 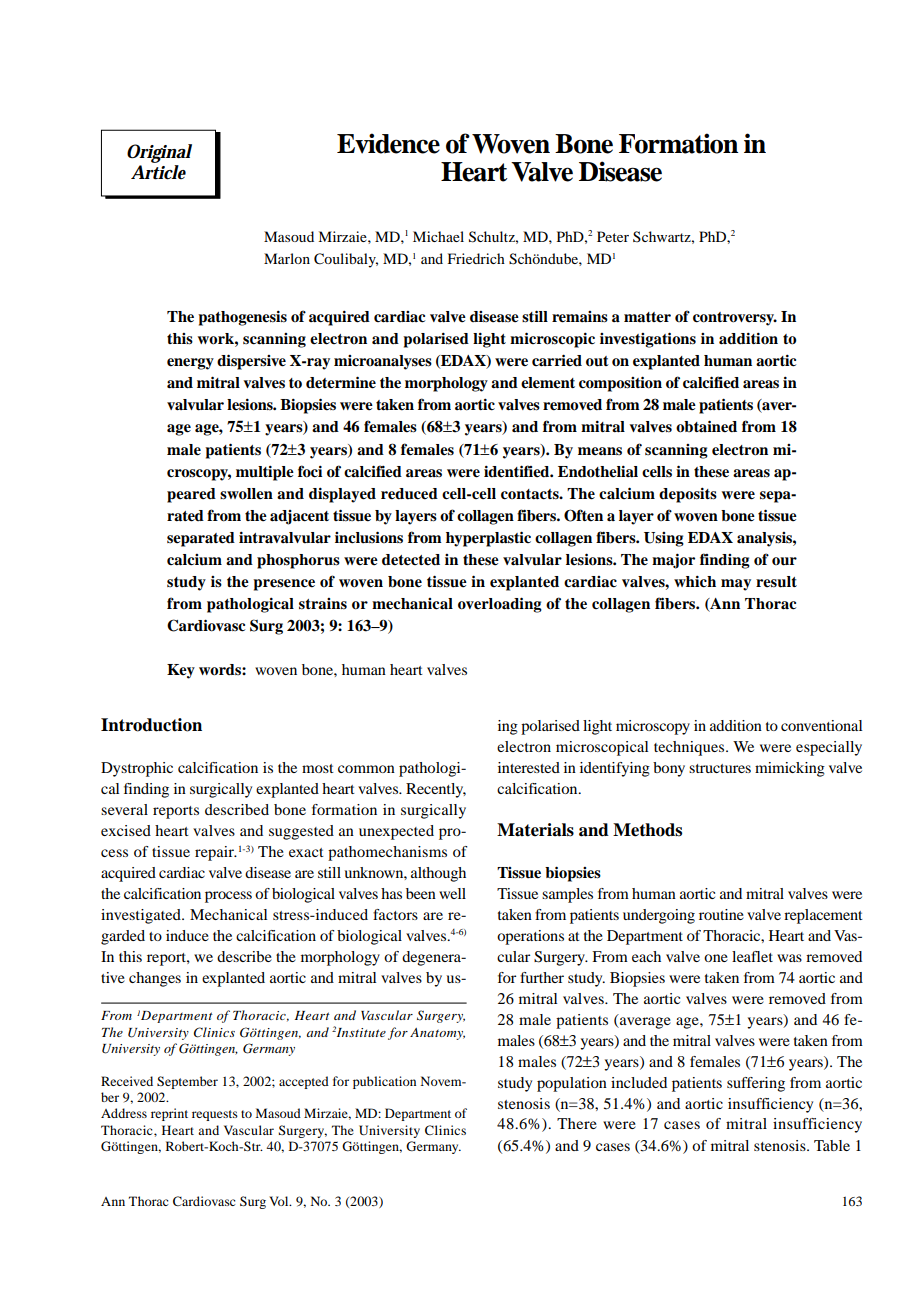 I want to click on element, so click(x=548, y=383).
